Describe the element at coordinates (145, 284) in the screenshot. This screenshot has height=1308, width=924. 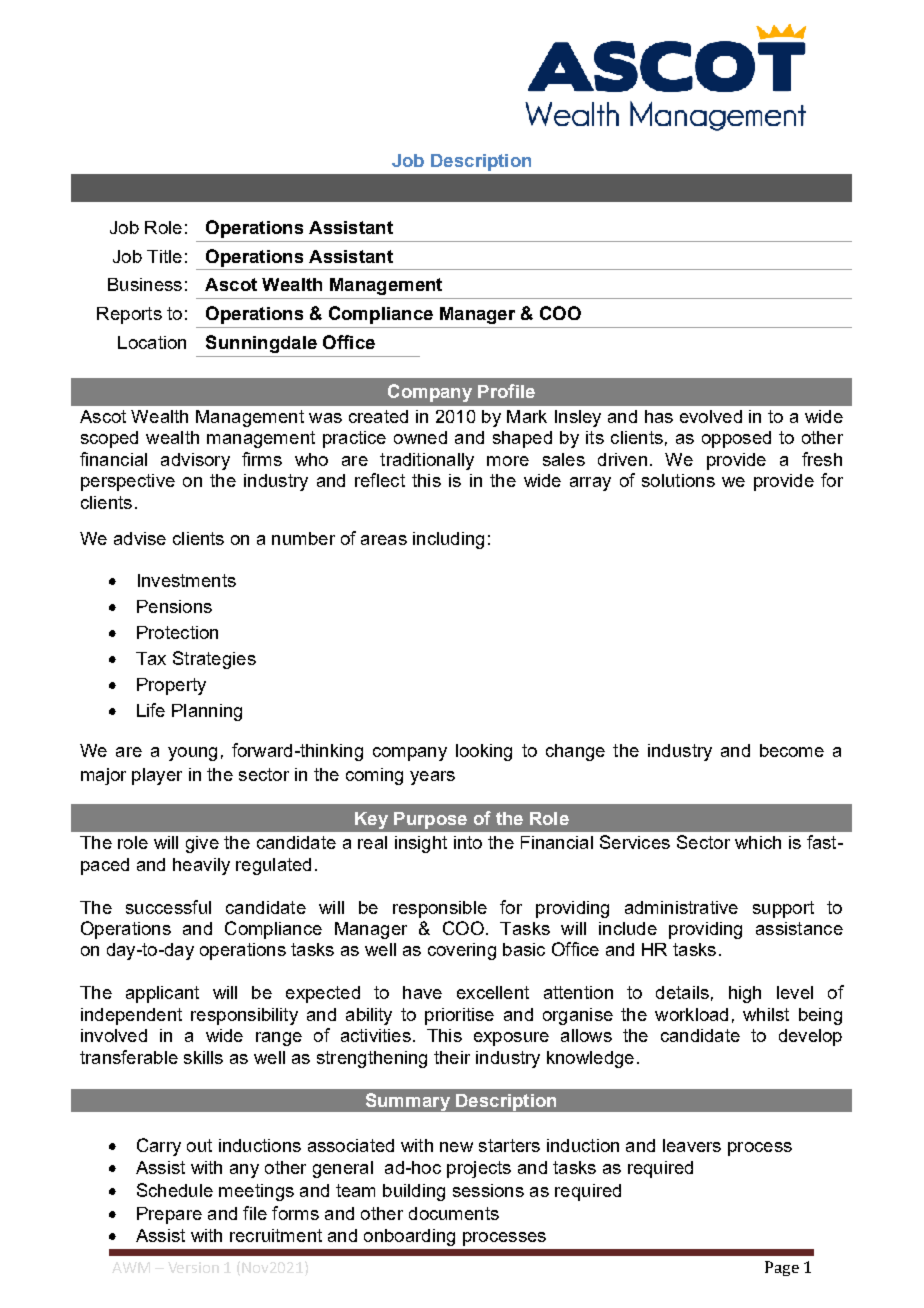
I see `Business` at that location.
